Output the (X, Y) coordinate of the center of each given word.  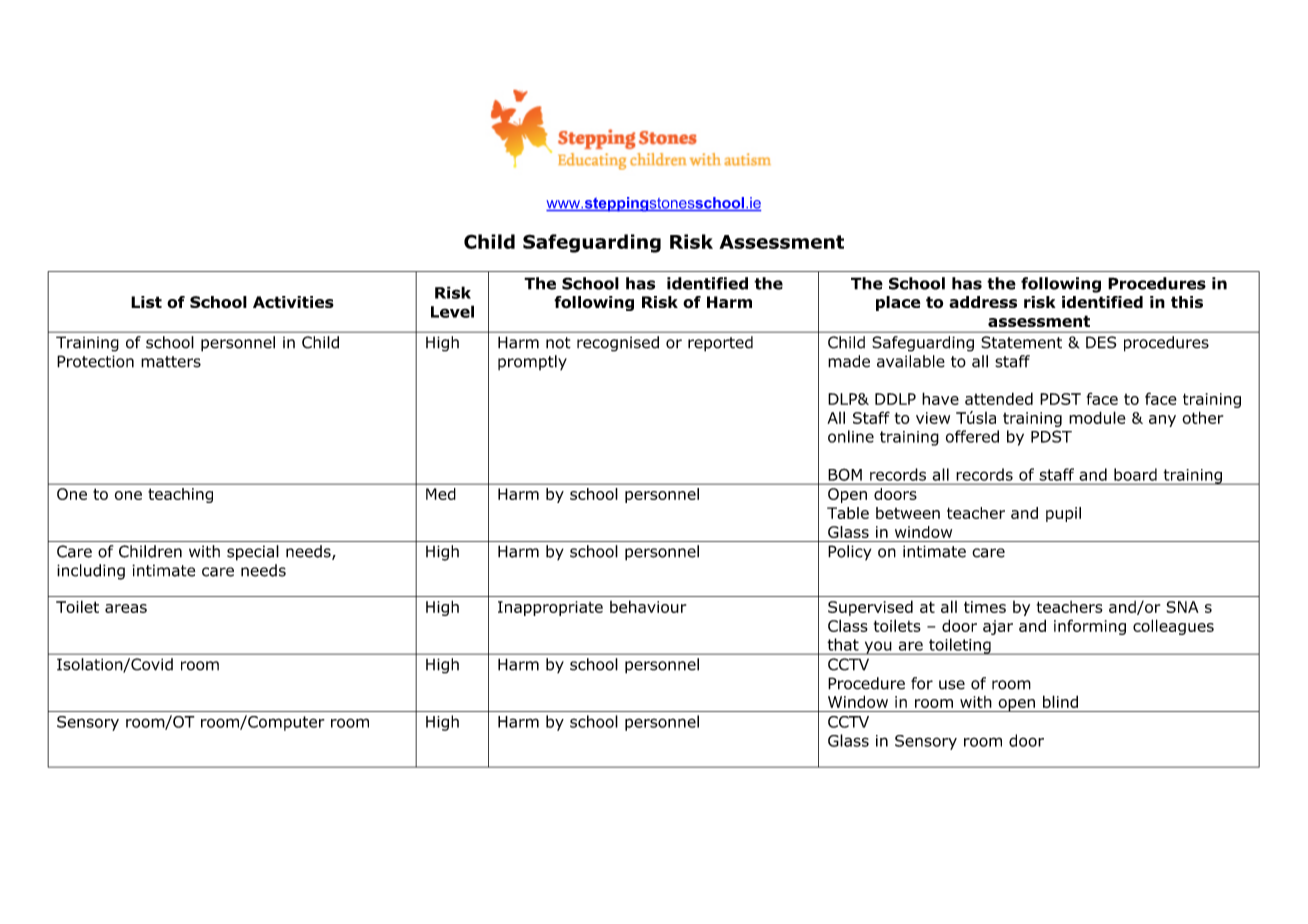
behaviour (648, 606)
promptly (532, 362)
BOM (845, 475)
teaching (180, 495)
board (1135, 474)
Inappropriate (550, 608)
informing (1090, 627)
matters (171, 362)
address (983, 302)
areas (126, 608)
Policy (849, 553)
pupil (1063, 514)
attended (999, 398)
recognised (618, 344)
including (91, 572)
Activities (293, 302)
